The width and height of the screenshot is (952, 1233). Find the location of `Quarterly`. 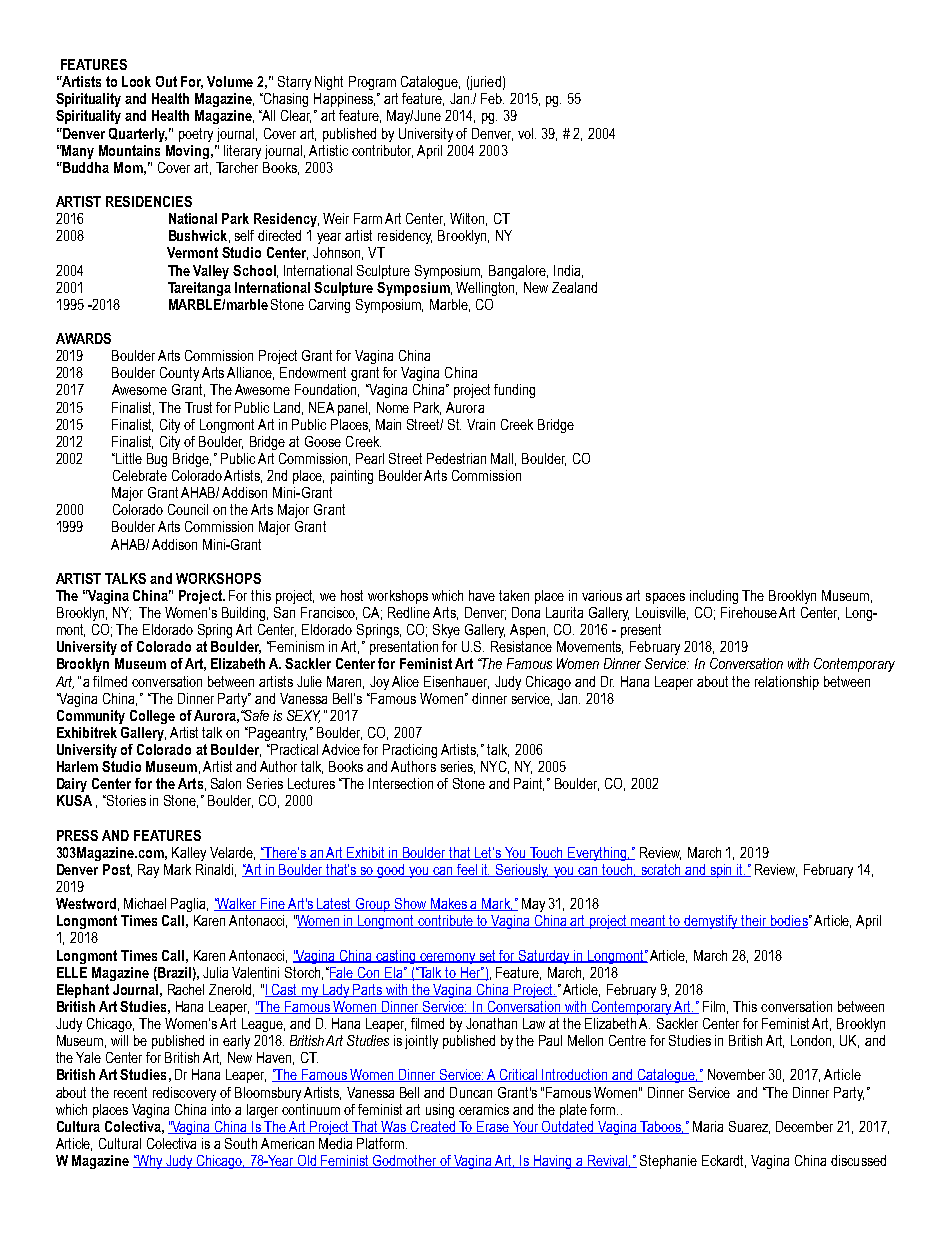

Quarterly is located at coordinates (138, 135).
